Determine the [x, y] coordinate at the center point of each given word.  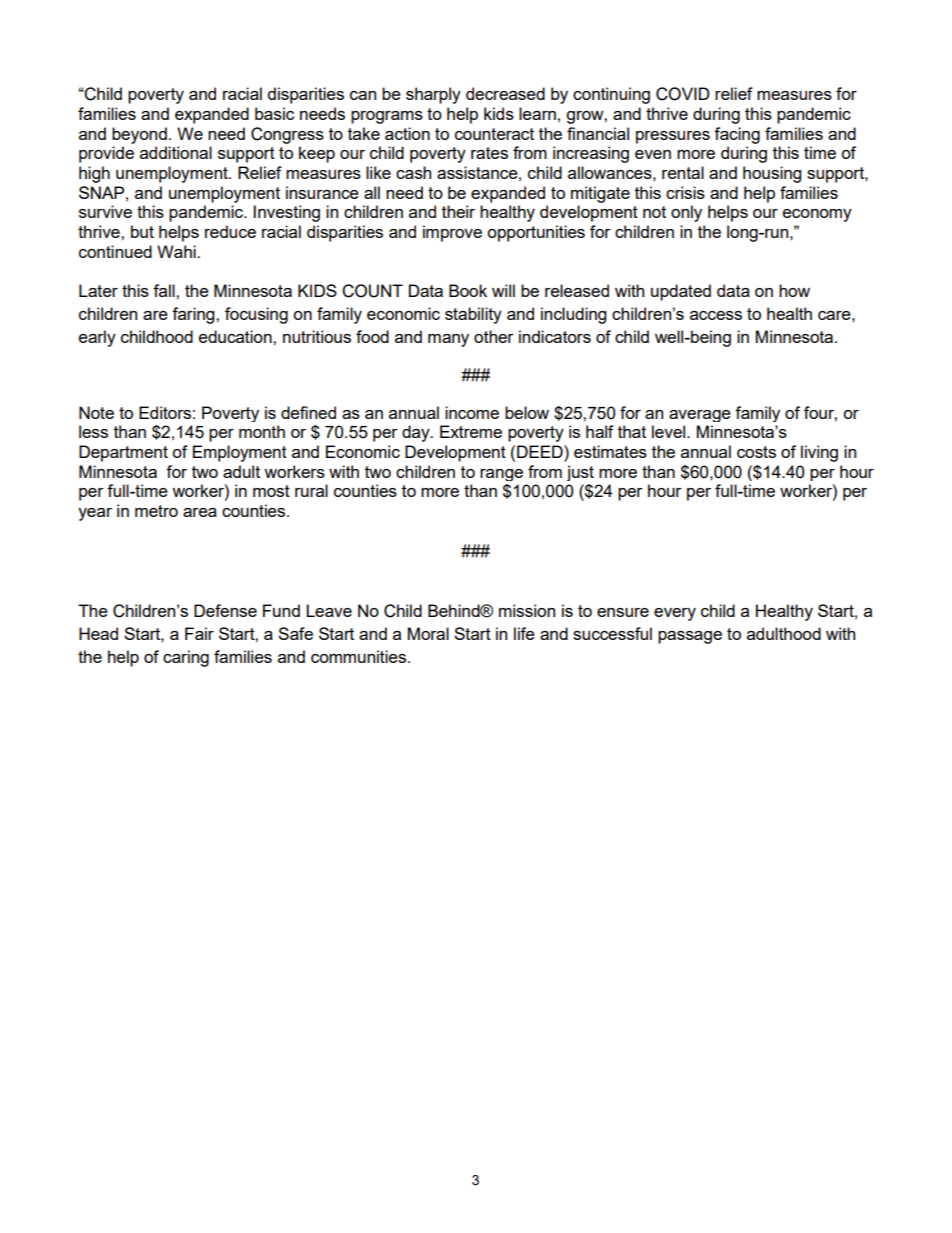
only [686, 213]
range [501, 475]
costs [756, 452]
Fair [199, 633]
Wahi [177, 251]
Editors [165, 412]
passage [690, 637]
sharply [433, 95]
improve [452, 233]
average [700, 416]
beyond [139, 135]
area [200, 512]
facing [737, 135]
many [448, 340]
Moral [428, 633]
